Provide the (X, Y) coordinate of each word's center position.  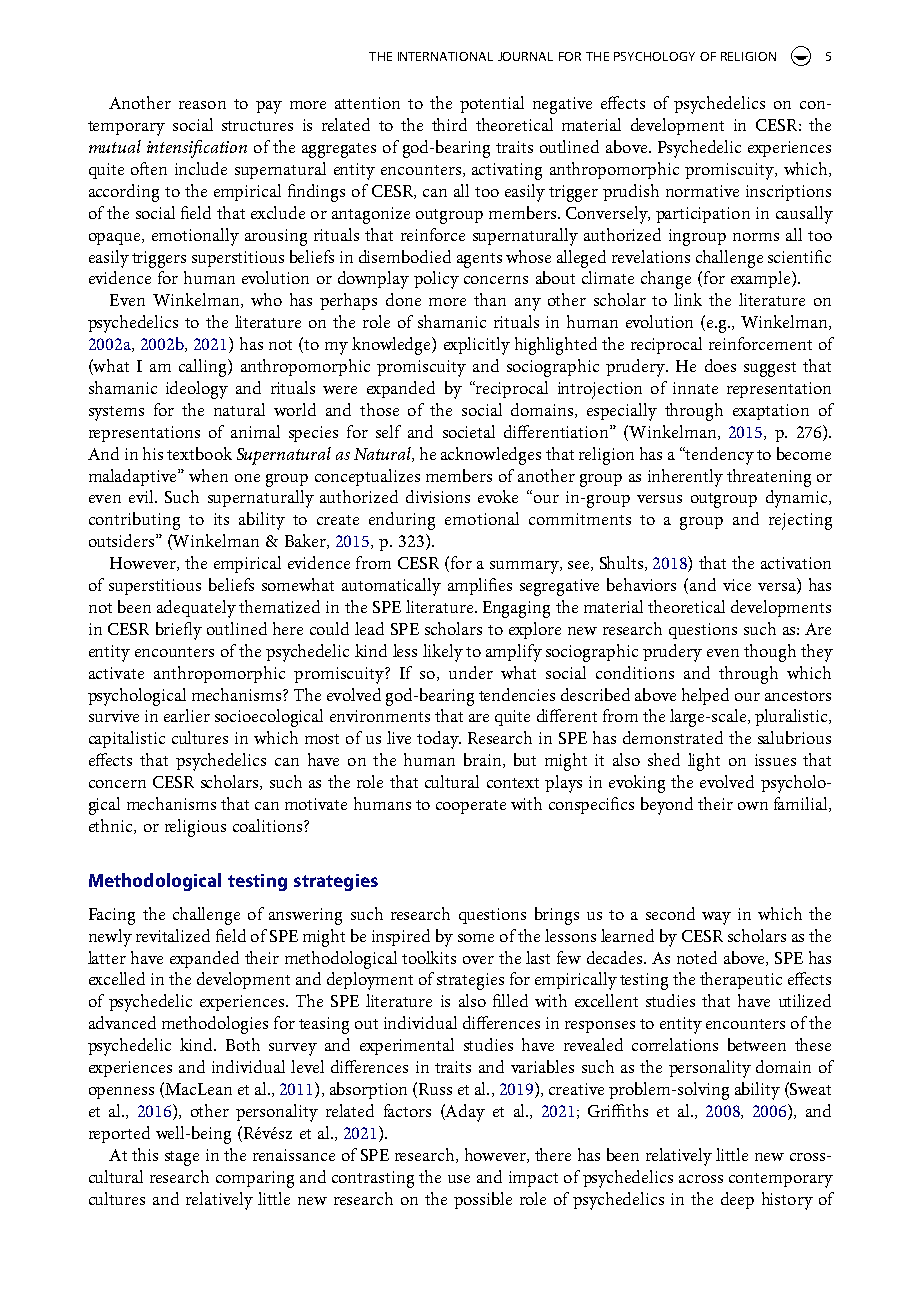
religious (195, 828)
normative (702, 191)
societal (469, 431)
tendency (719, 456)
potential (492, 104)
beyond (667, 806)
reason (202, 105)
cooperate (471, 807)
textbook (199, 453)
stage (182, 1158)
